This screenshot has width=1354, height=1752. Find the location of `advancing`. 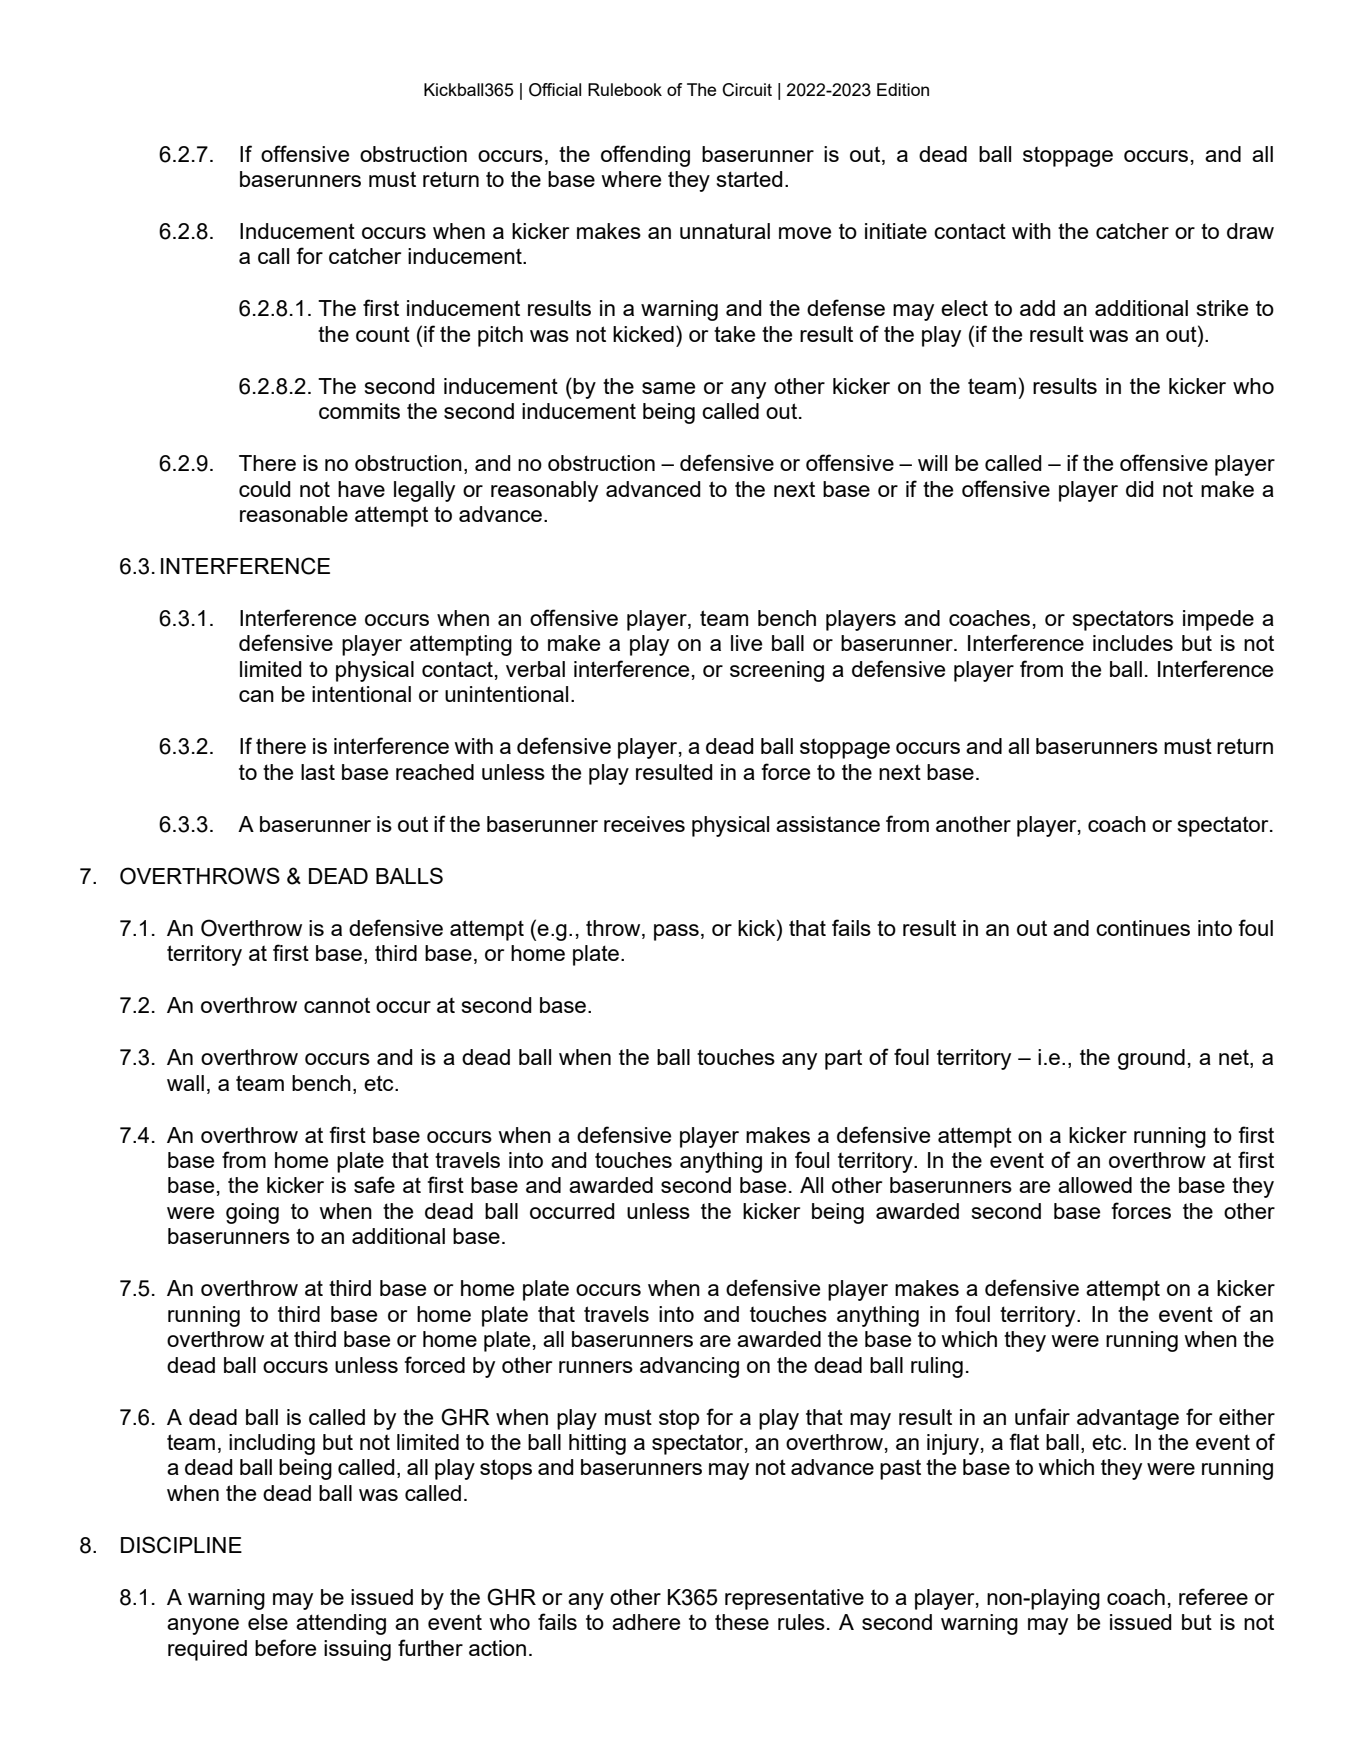

advancing is located at coordinates (689, 1367).
